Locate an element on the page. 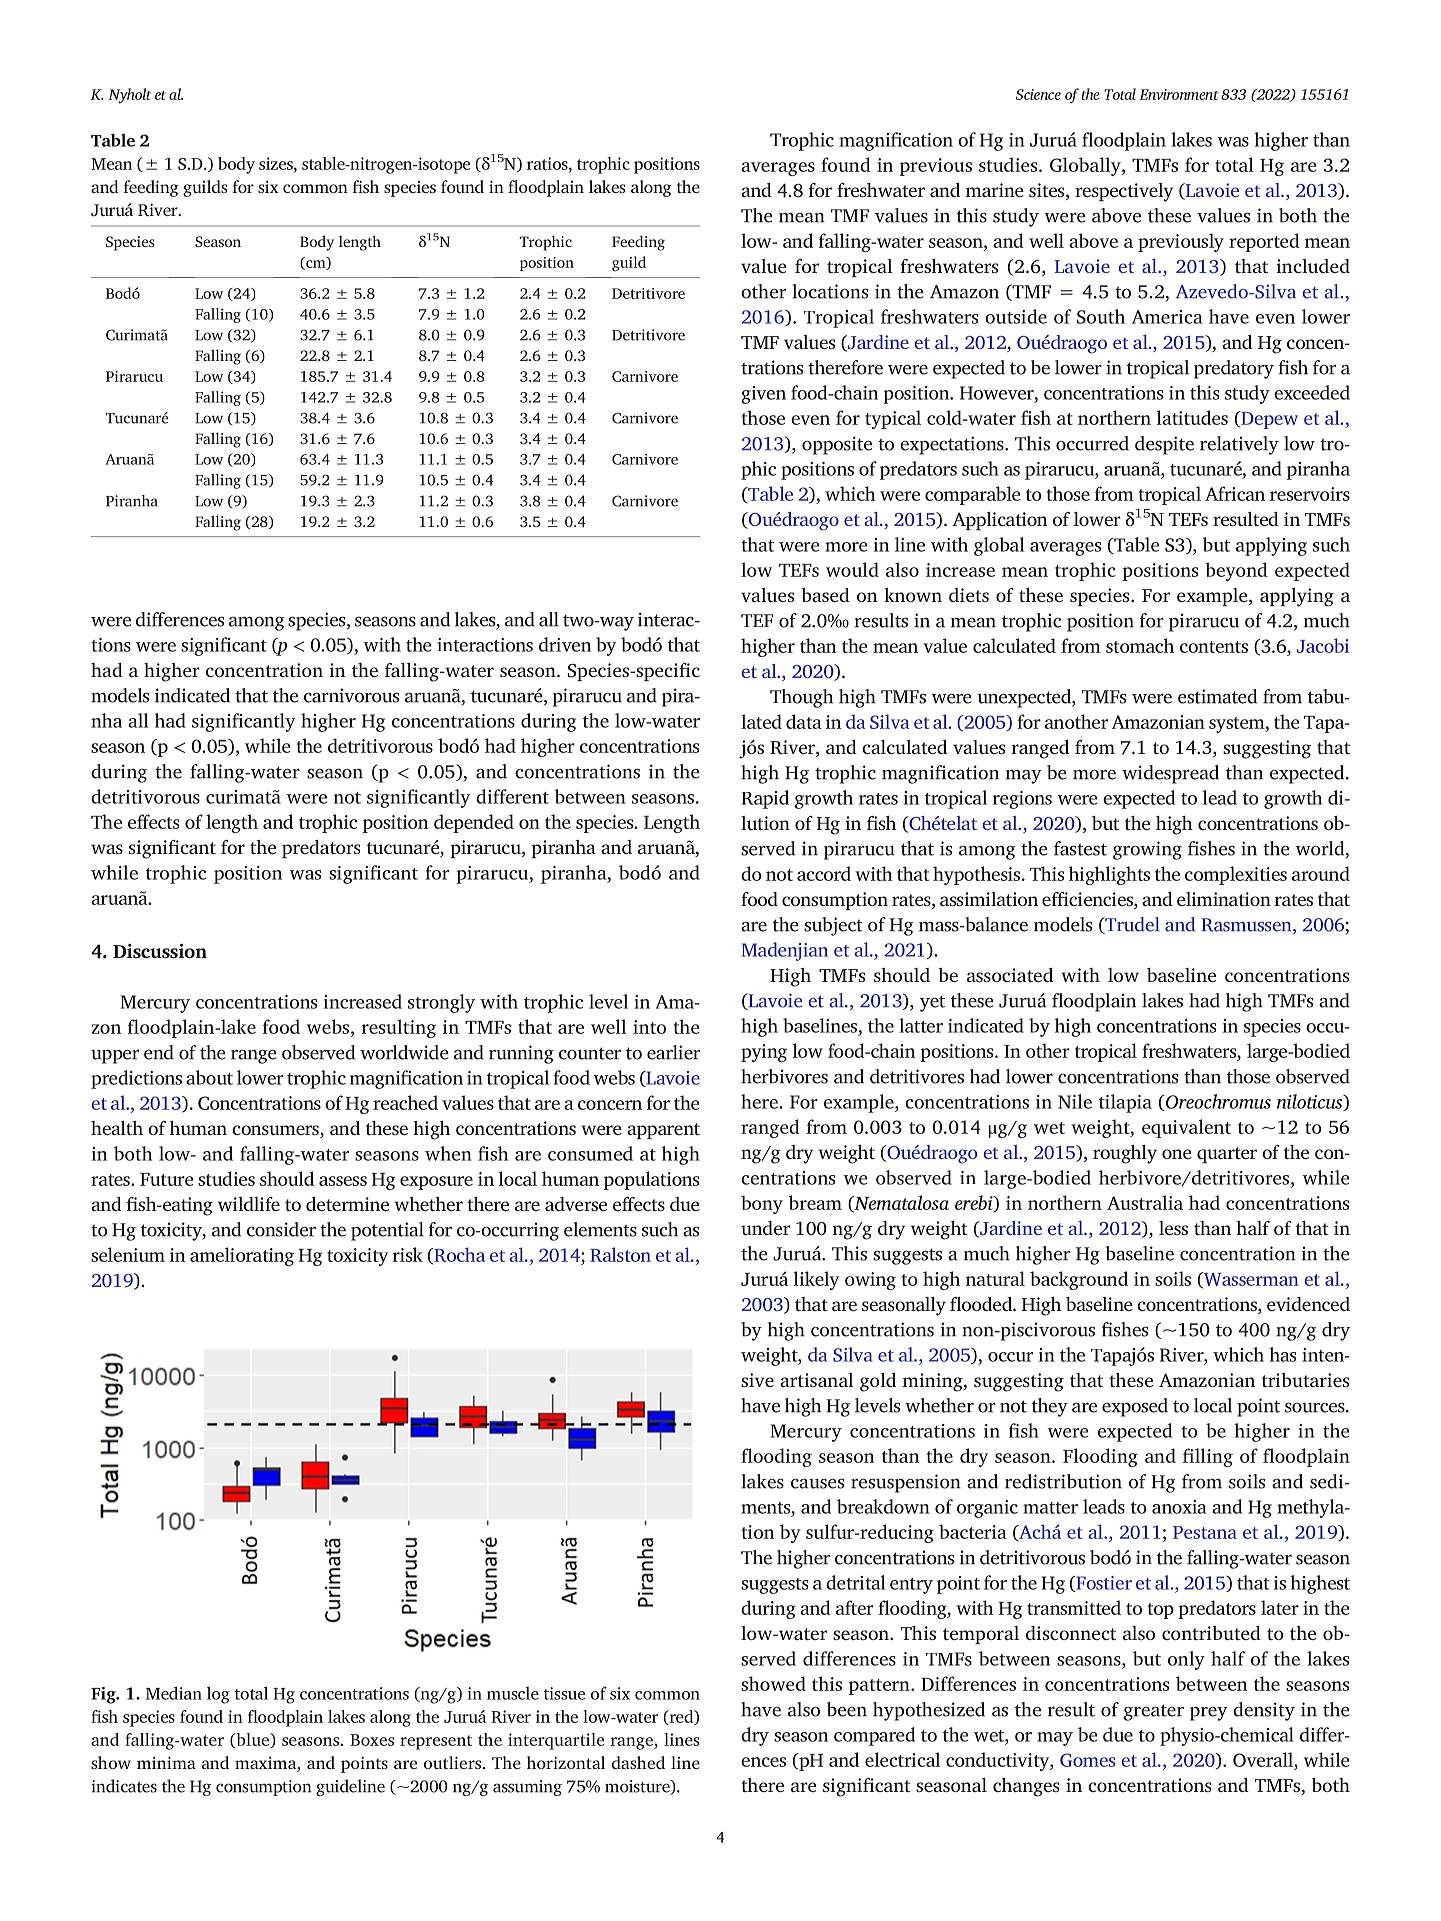  beyond is located at coordinates (1236, 571).
